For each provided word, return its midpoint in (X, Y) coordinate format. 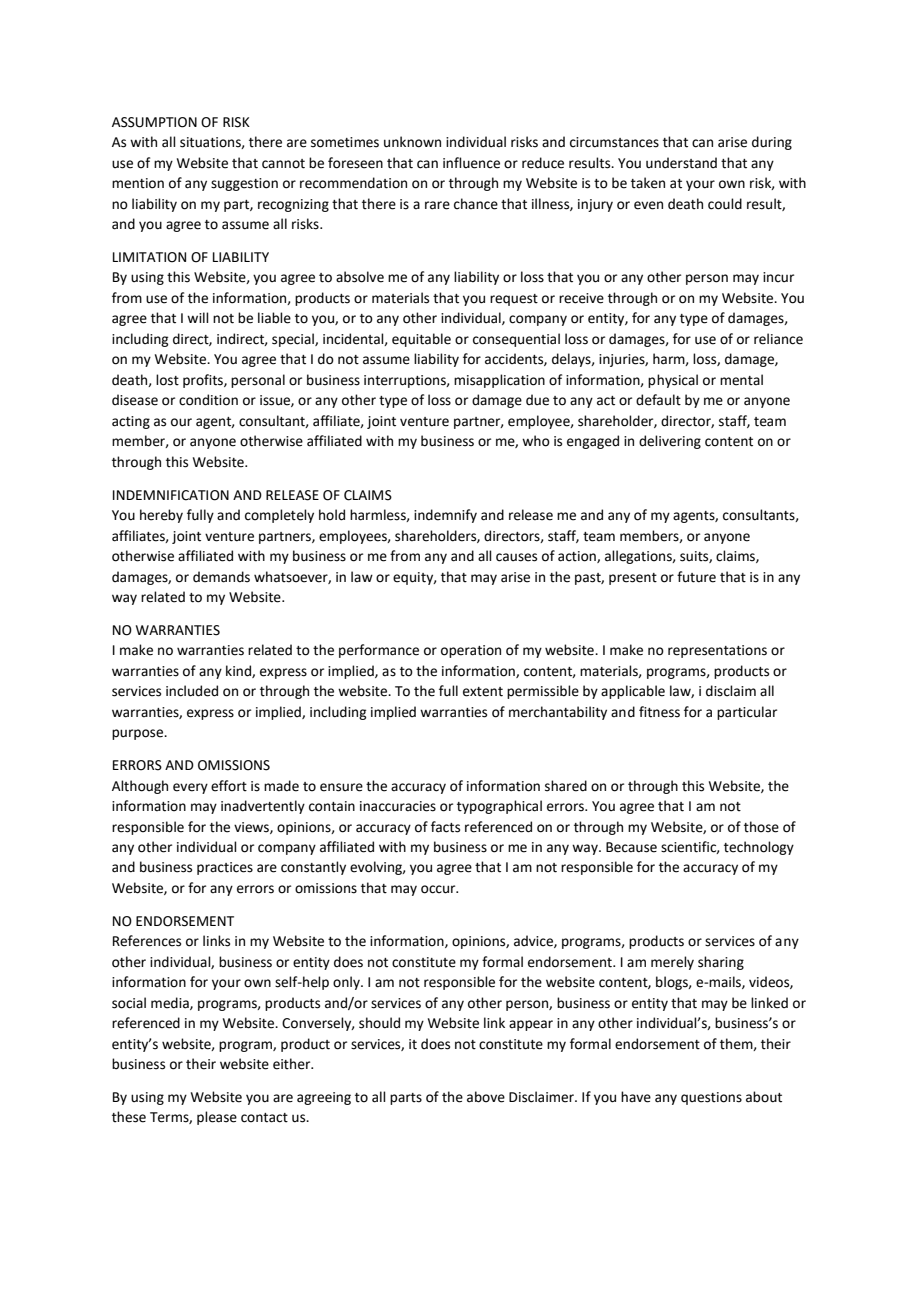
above (486, 1097)
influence (471, 163)
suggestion (244, 184)
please (217, 1118)
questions (711, 1098)
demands (221, 577)
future (696, 577)
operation (471, 651)
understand (681, 163)
